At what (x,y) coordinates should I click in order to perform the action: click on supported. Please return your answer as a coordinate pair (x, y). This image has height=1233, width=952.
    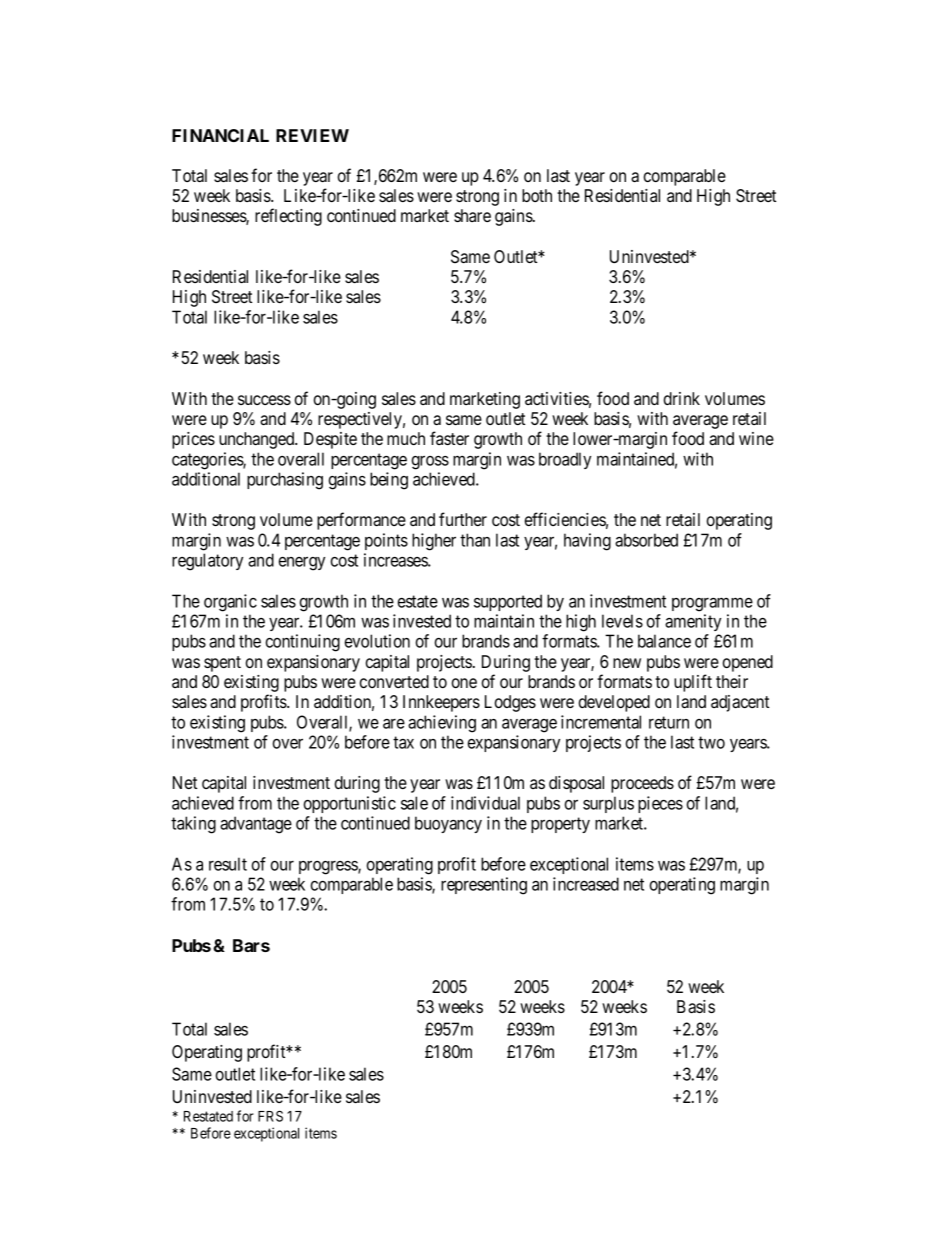
    Looking at the image, I should click on (508, 602).
